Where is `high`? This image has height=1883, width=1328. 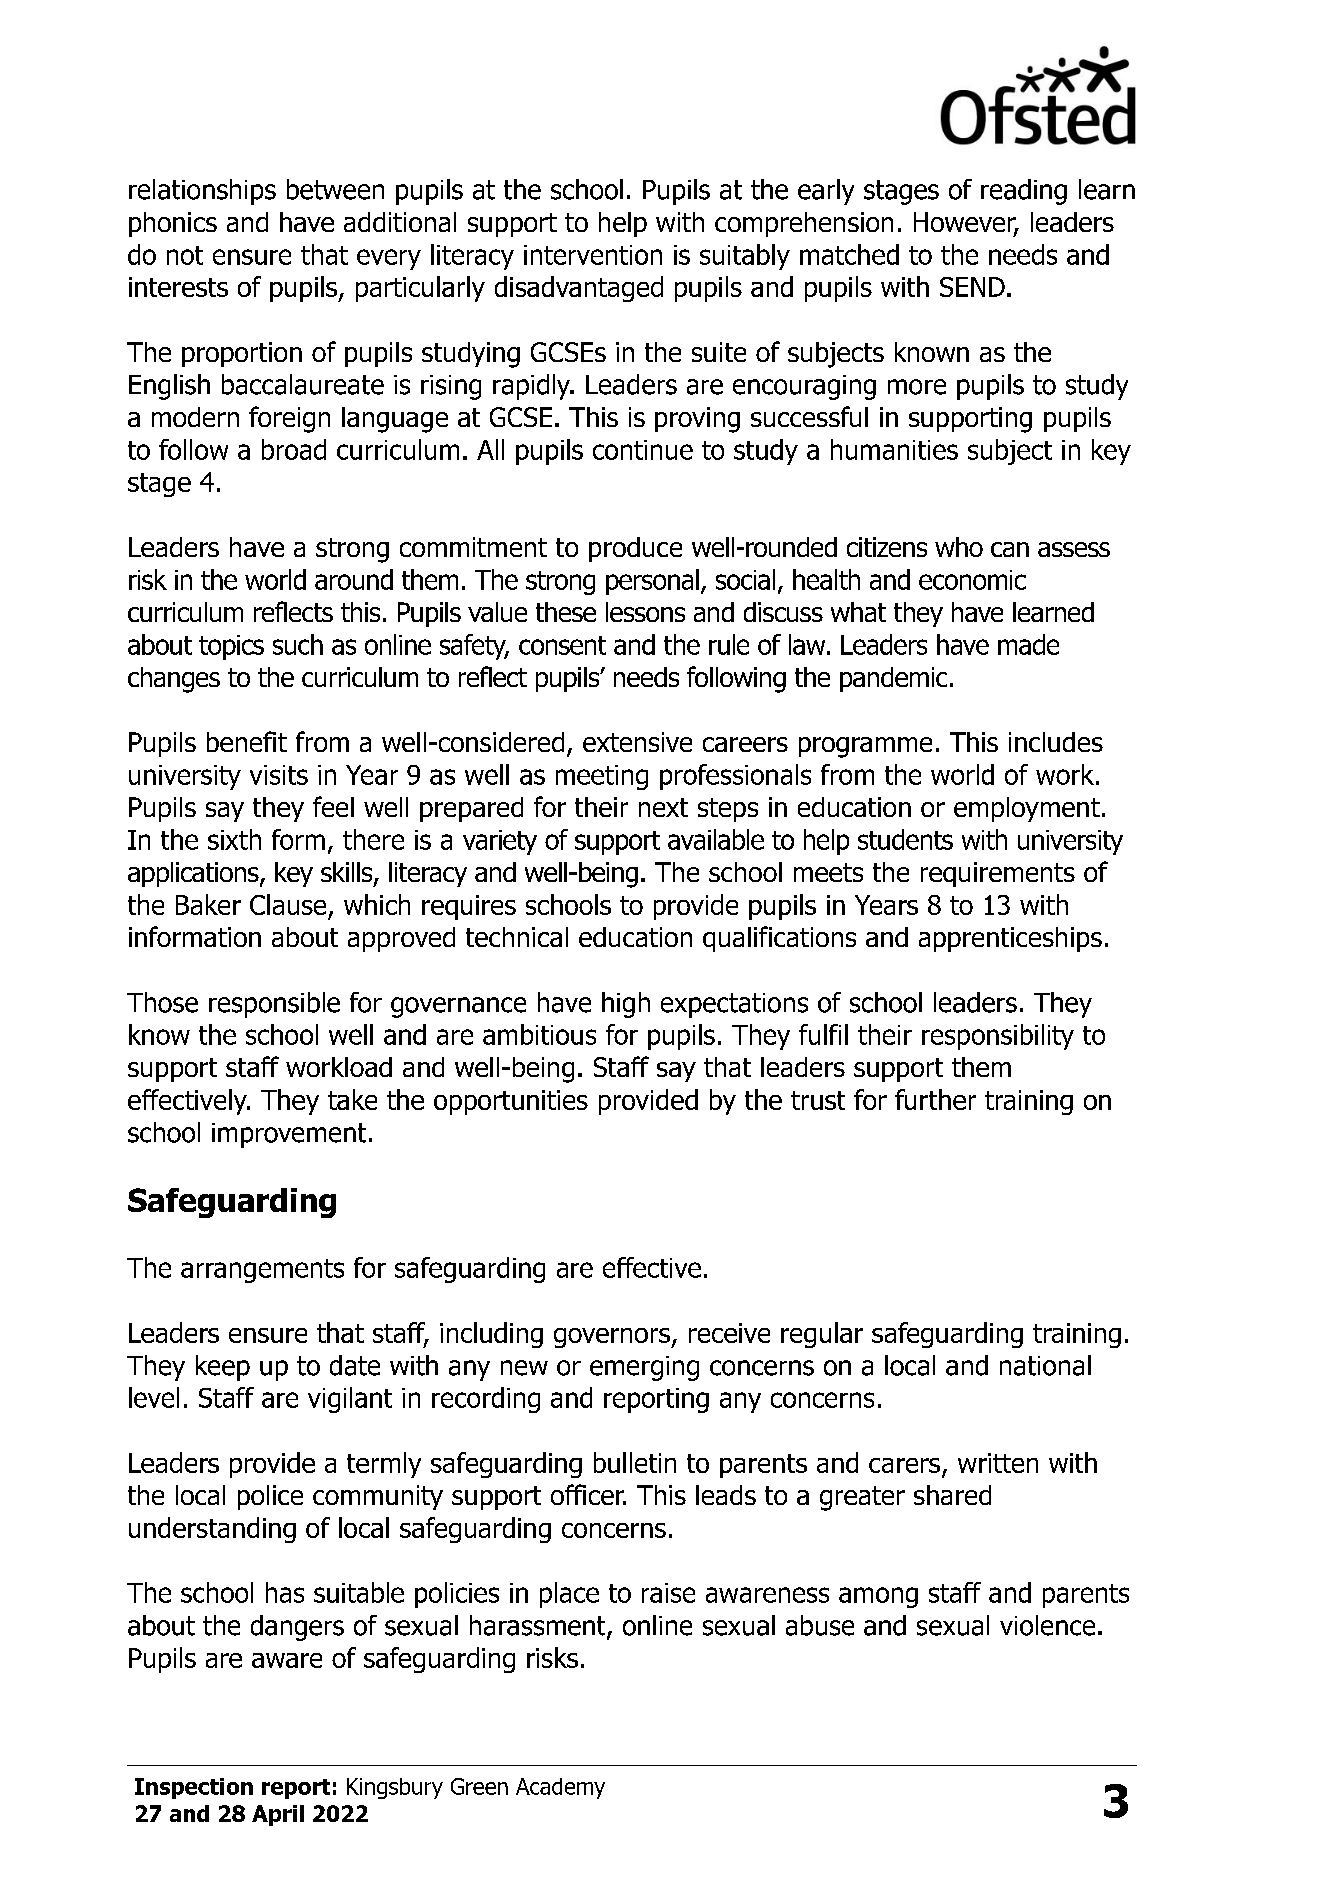
high is located at coordinates (626, 1005).
